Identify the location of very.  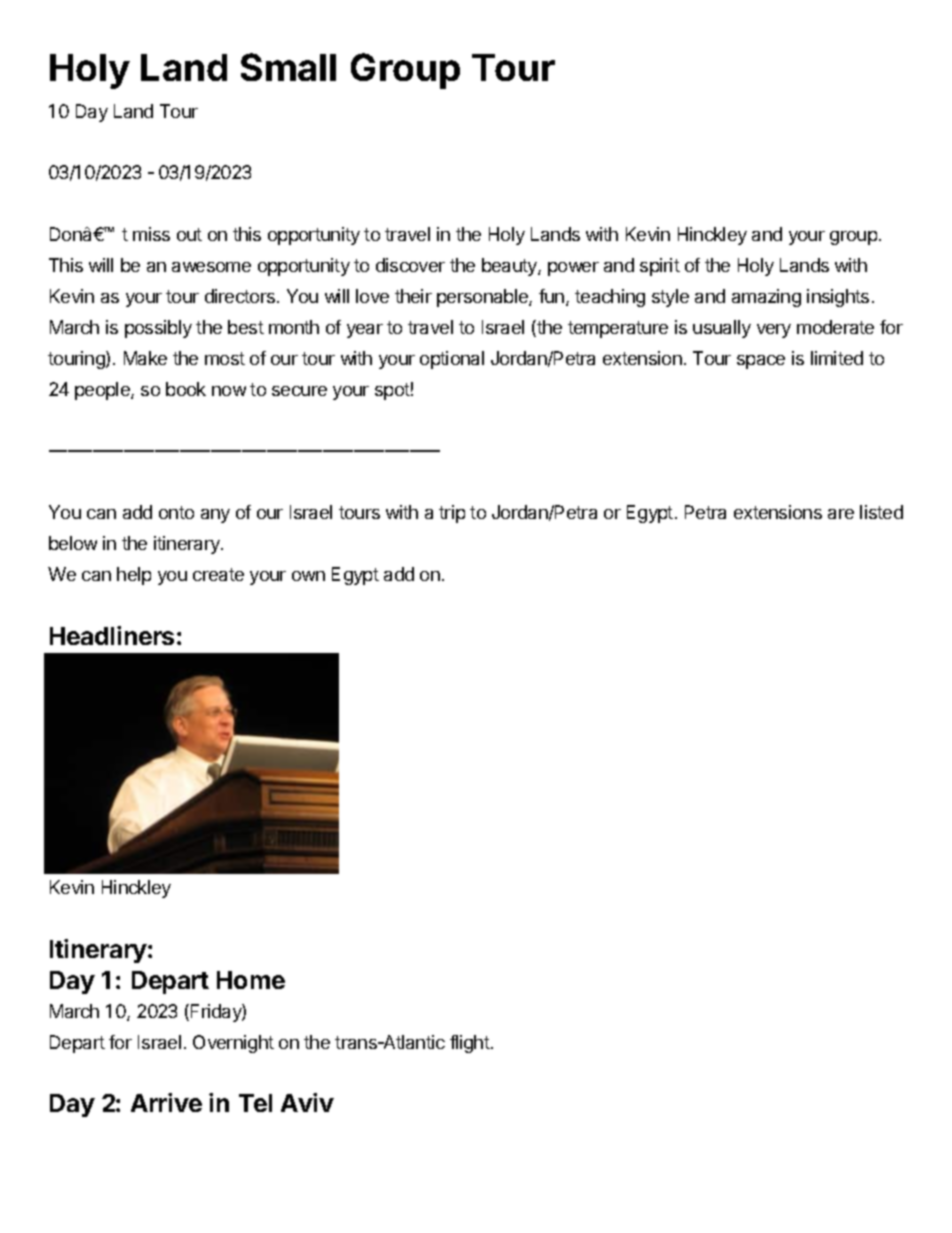
(774, 331).
